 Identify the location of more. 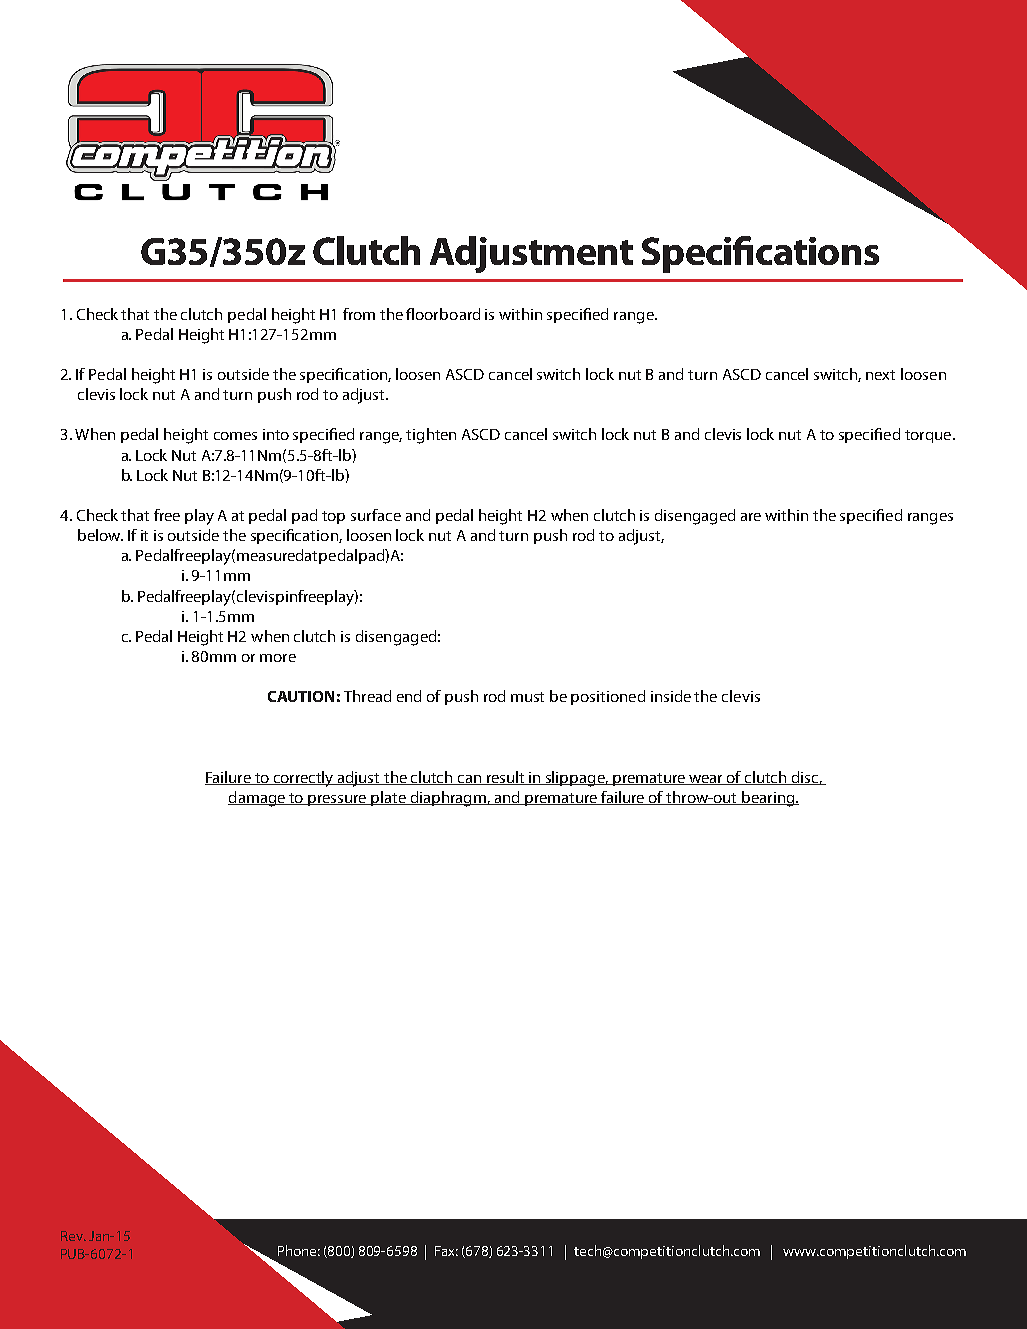
(278, 658).
